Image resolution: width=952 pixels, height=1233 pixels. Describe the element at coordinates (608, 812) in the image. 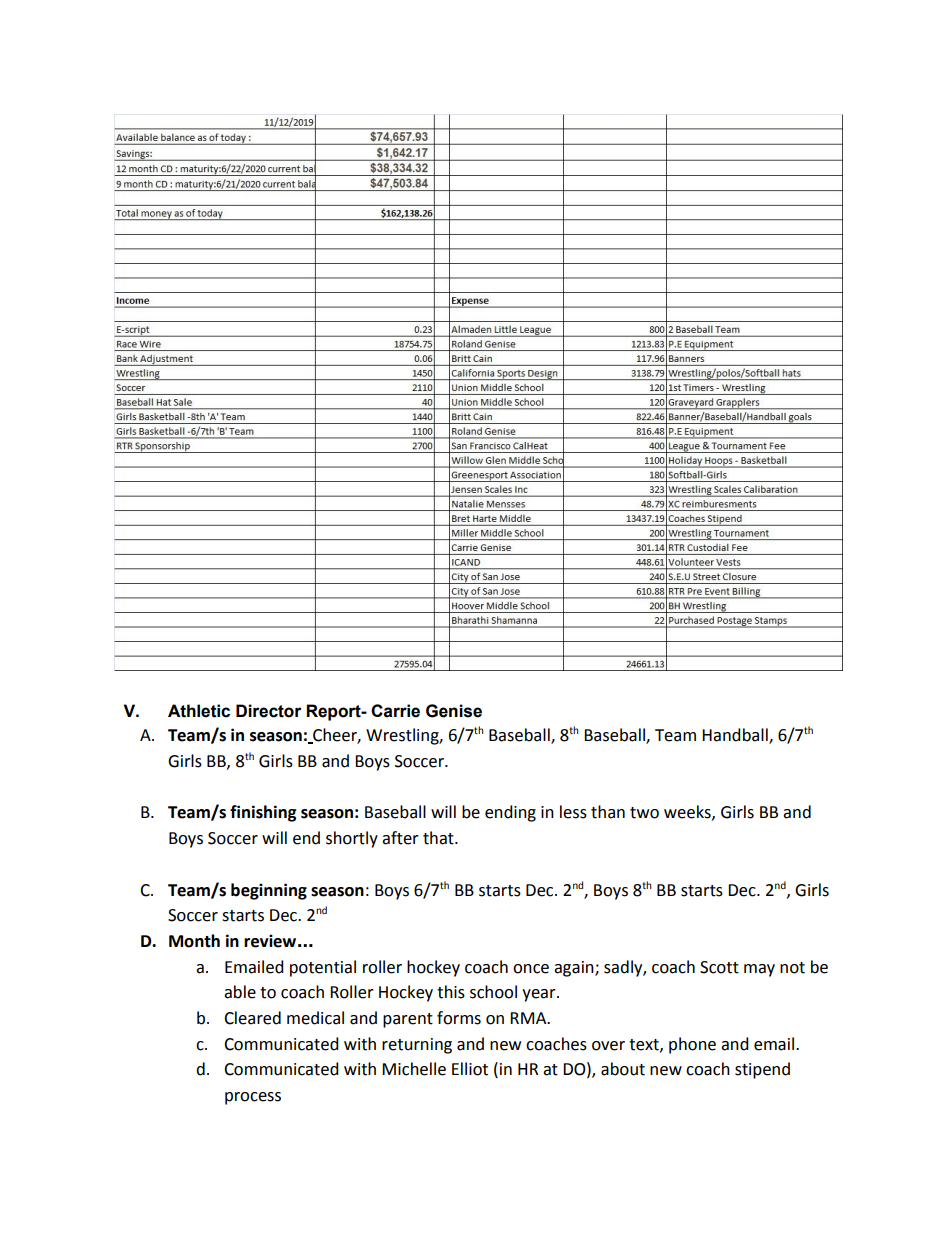

I see `than` at that location.
